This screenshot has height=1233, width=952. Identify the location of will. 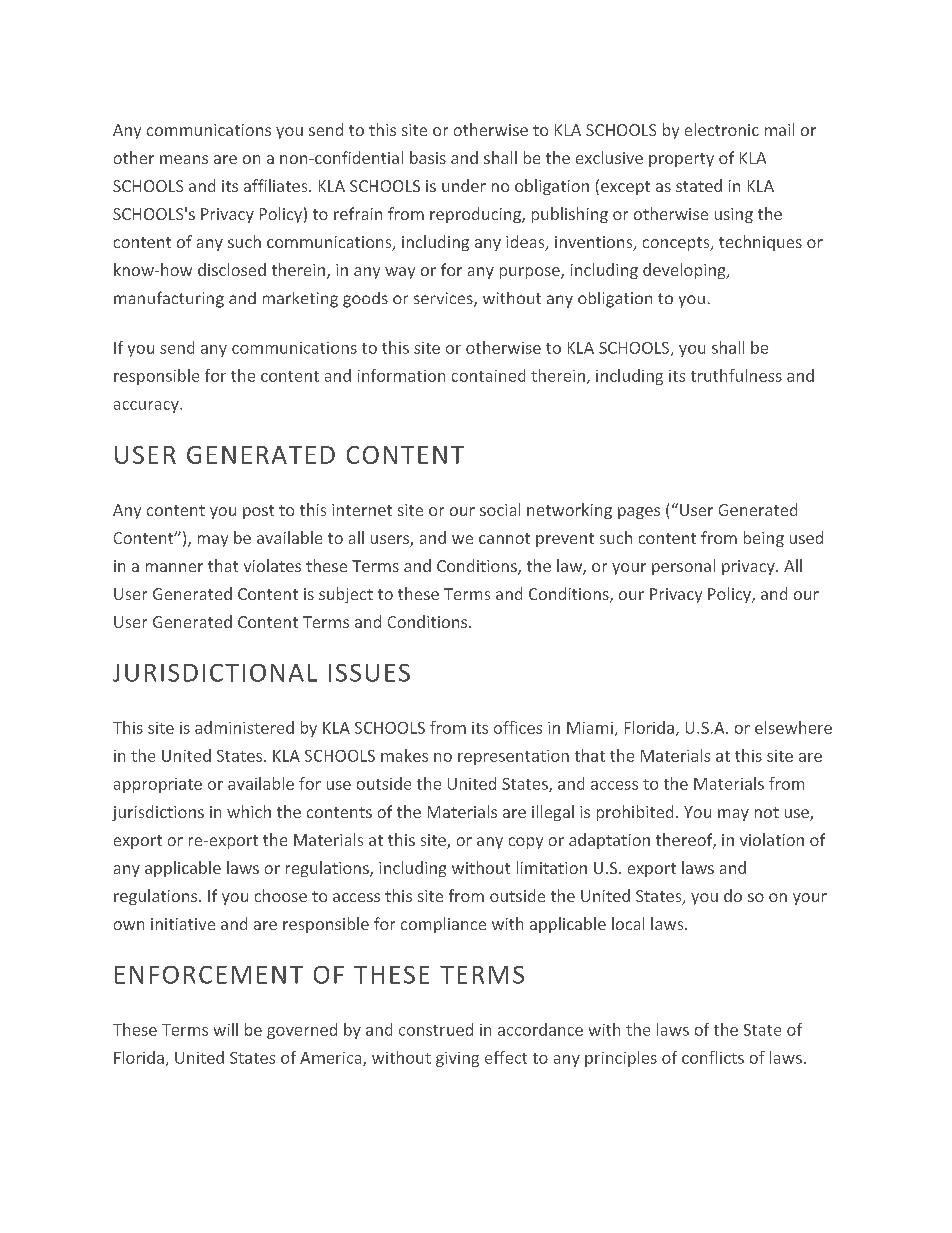
(226, 1029).
